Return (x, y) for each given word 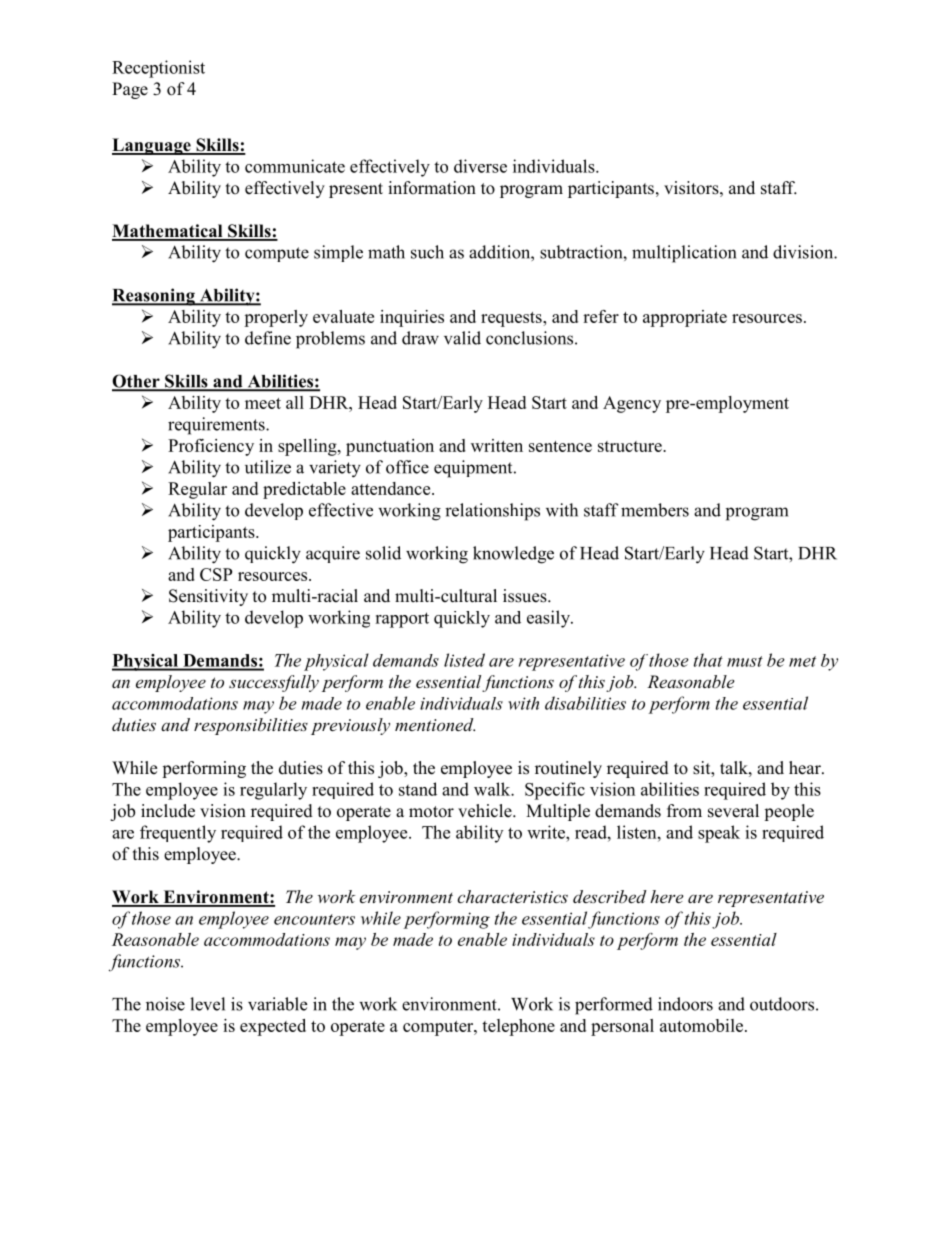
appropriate (685, 318)
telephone (518, 1027)
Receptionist (158, 69)
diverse (480, 166)
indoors (685, 1004)
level (207, 1004)
